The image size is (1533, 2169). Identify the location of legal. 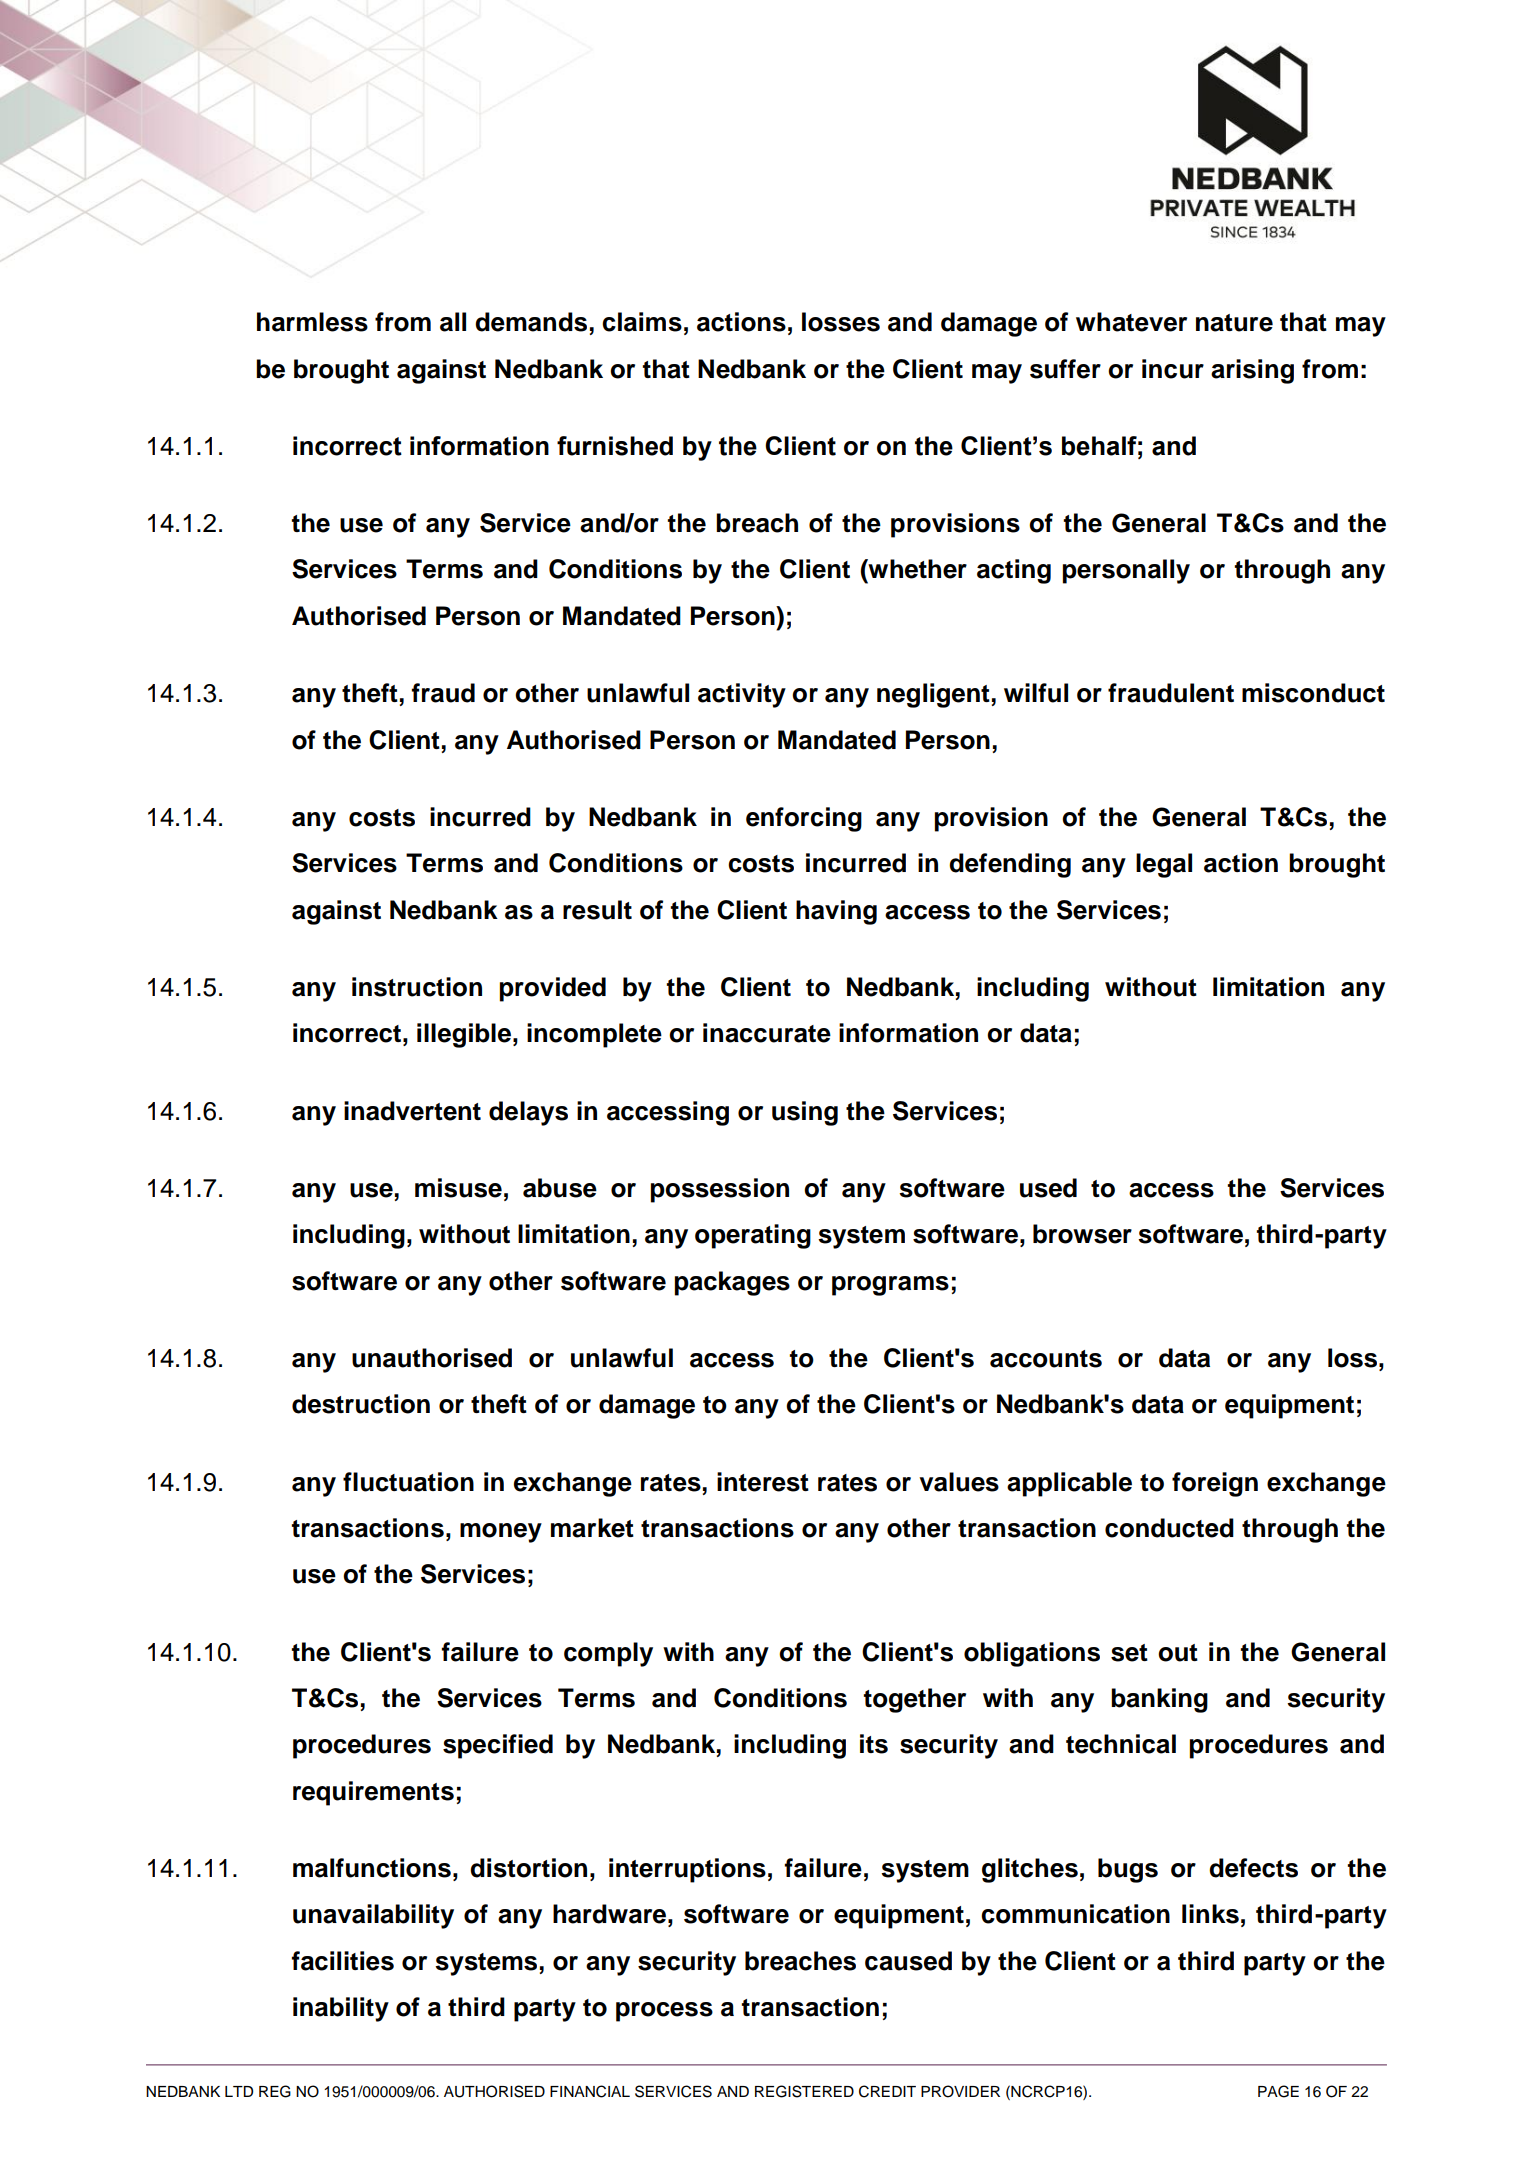
(1164, 865).
